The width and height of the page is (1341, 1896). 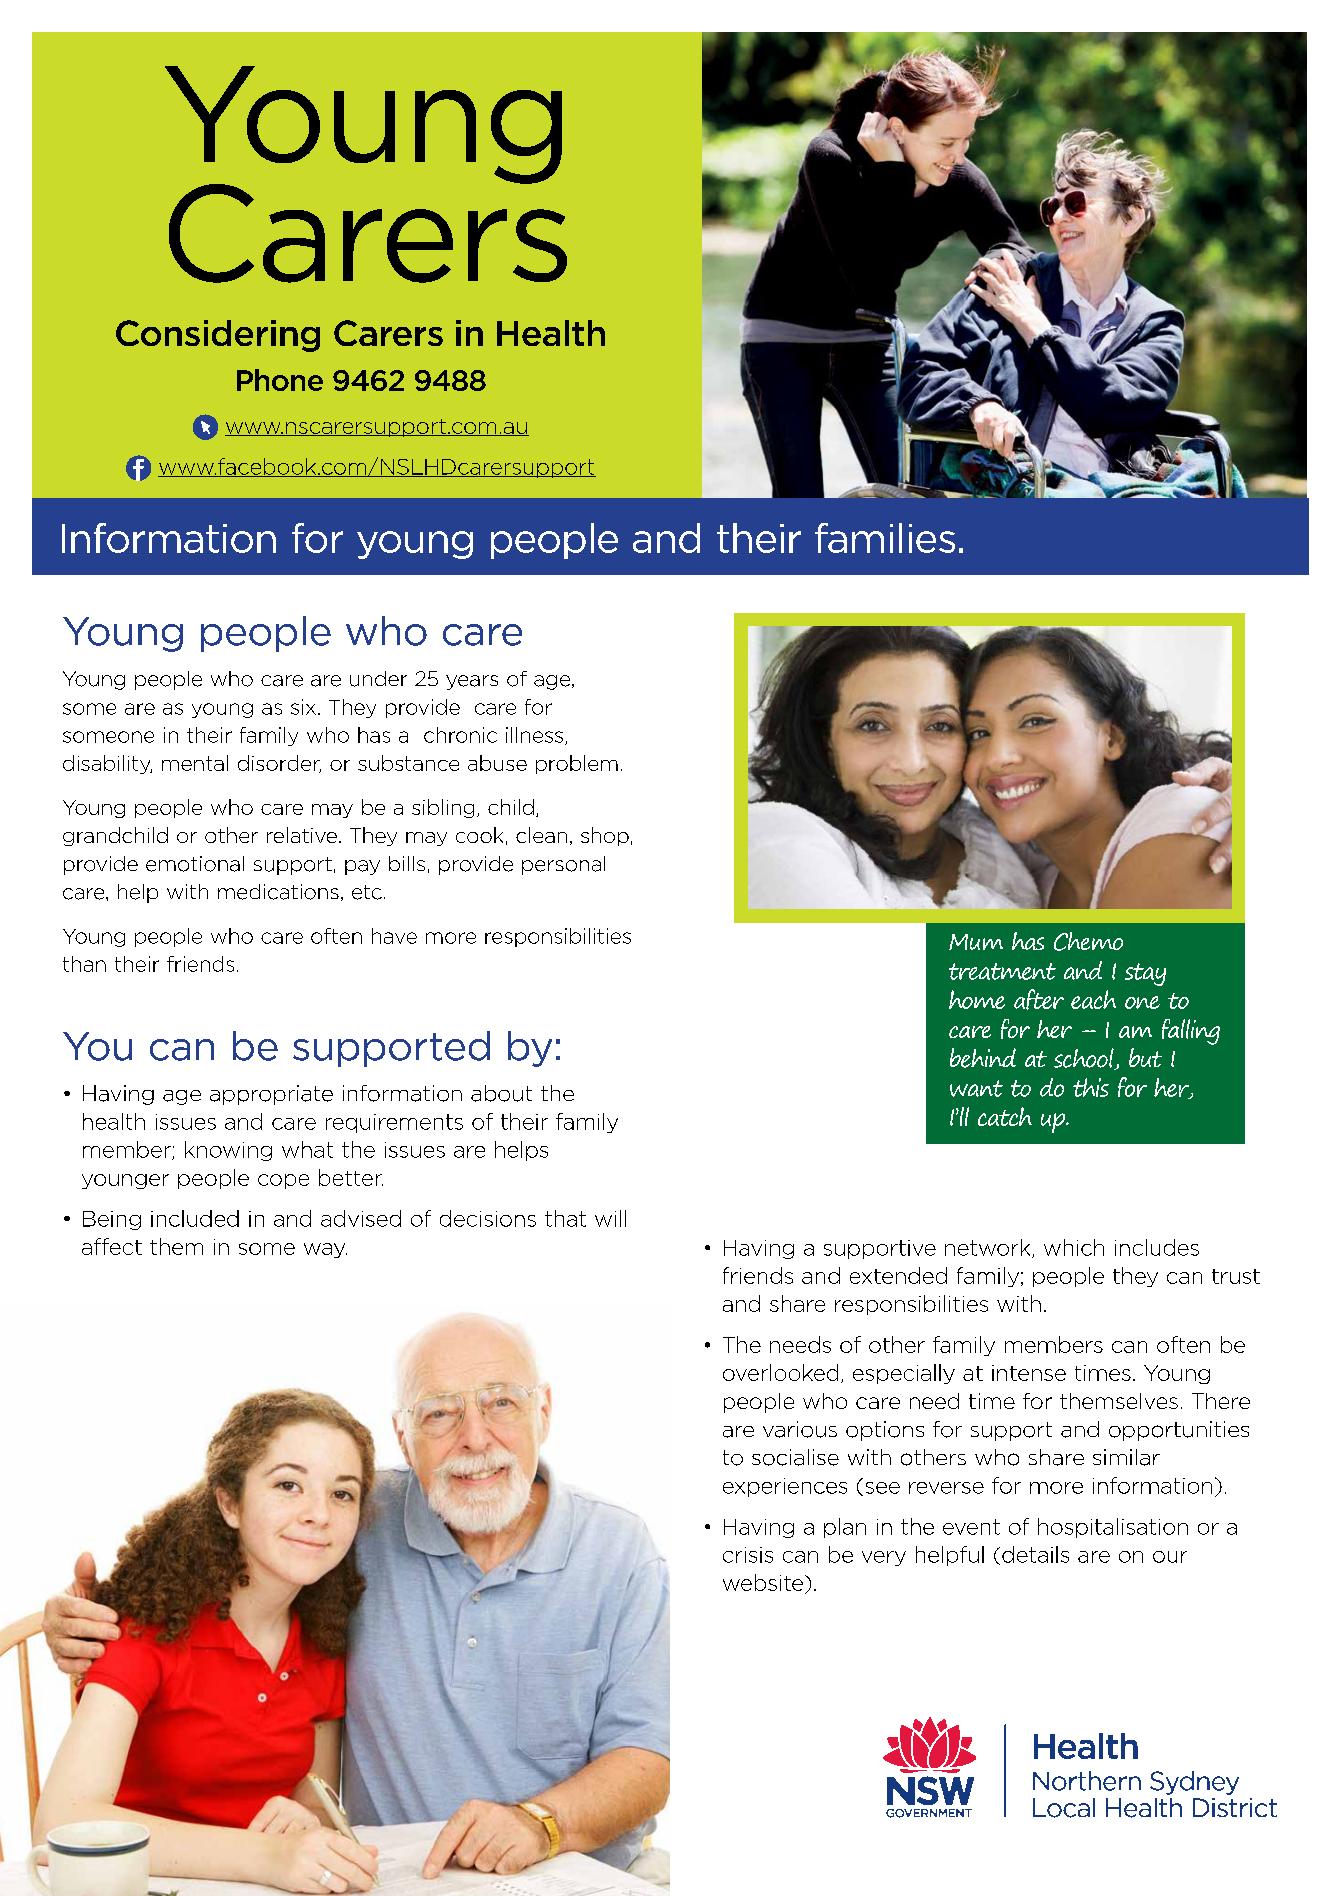 I want to click on mental, so click(x=195, y=763).
